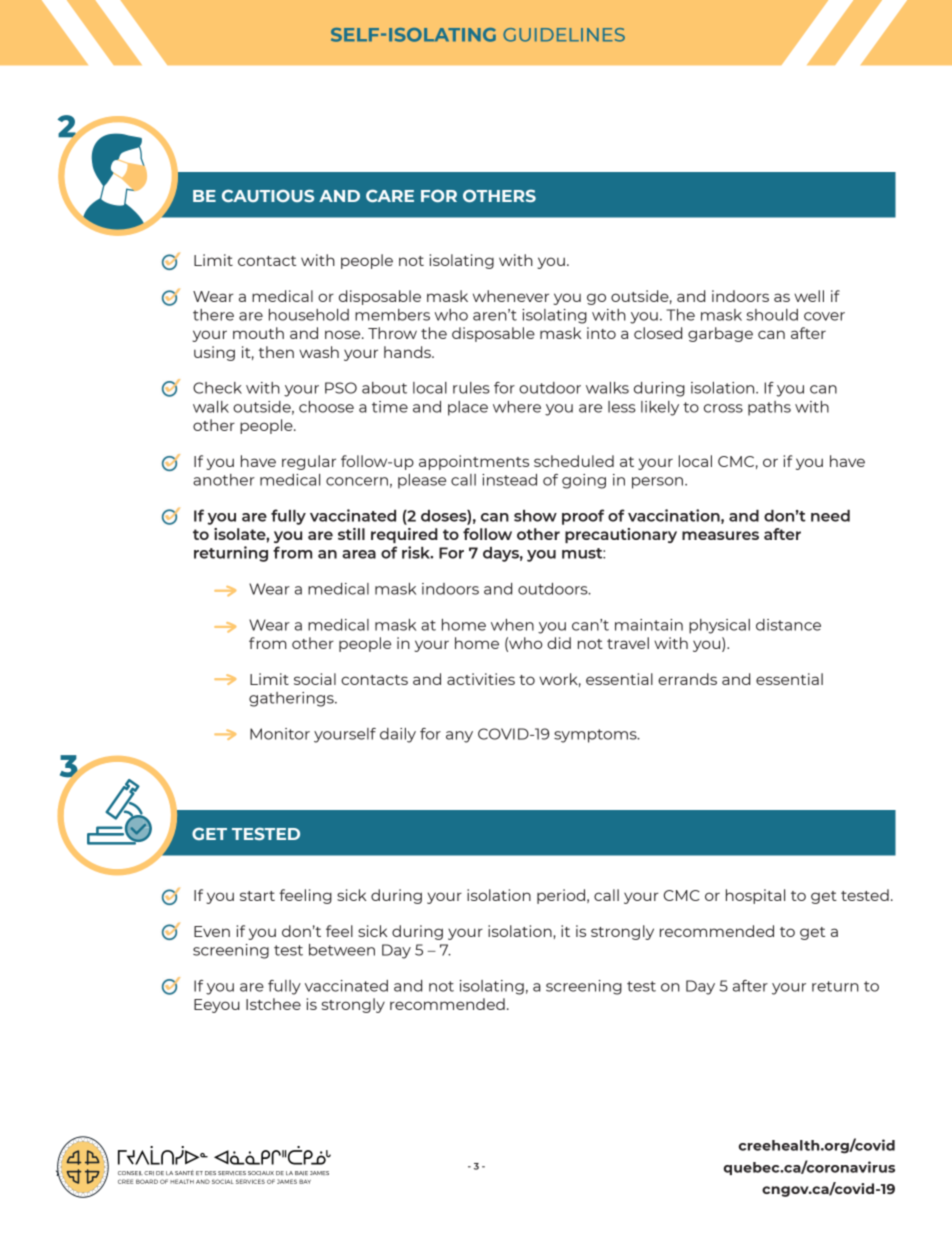 This screenshot has width=952, height=1233. Describe the element at coordinates (561, 896) in the screenshot. I see `period` at that location.
